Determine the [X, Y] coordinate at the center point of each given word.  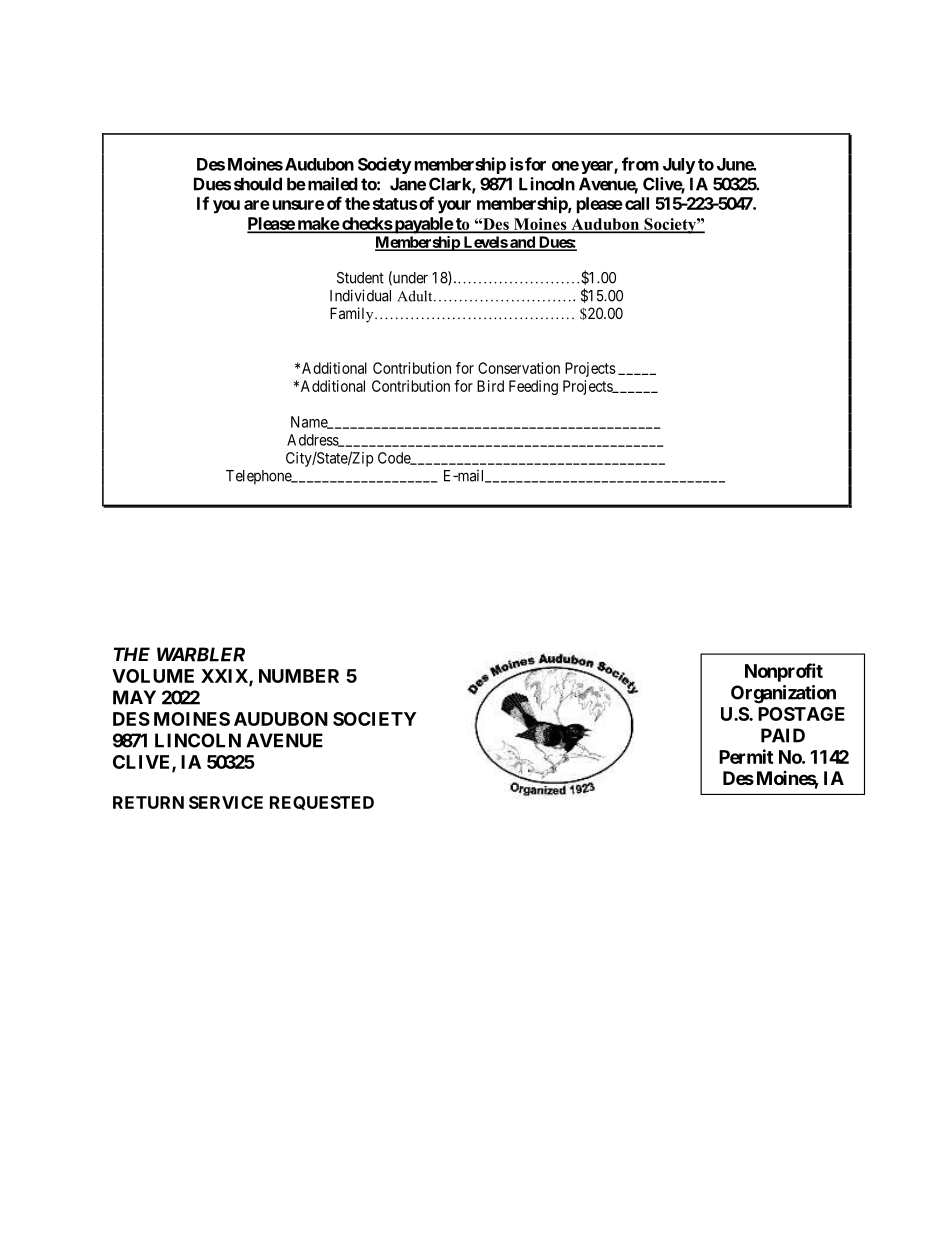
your [454, 207]
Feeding [533, 387]
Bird [490, 386]
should [258, 184]
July [679, 166]
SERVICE [226, 802]
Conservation [519, 368]
